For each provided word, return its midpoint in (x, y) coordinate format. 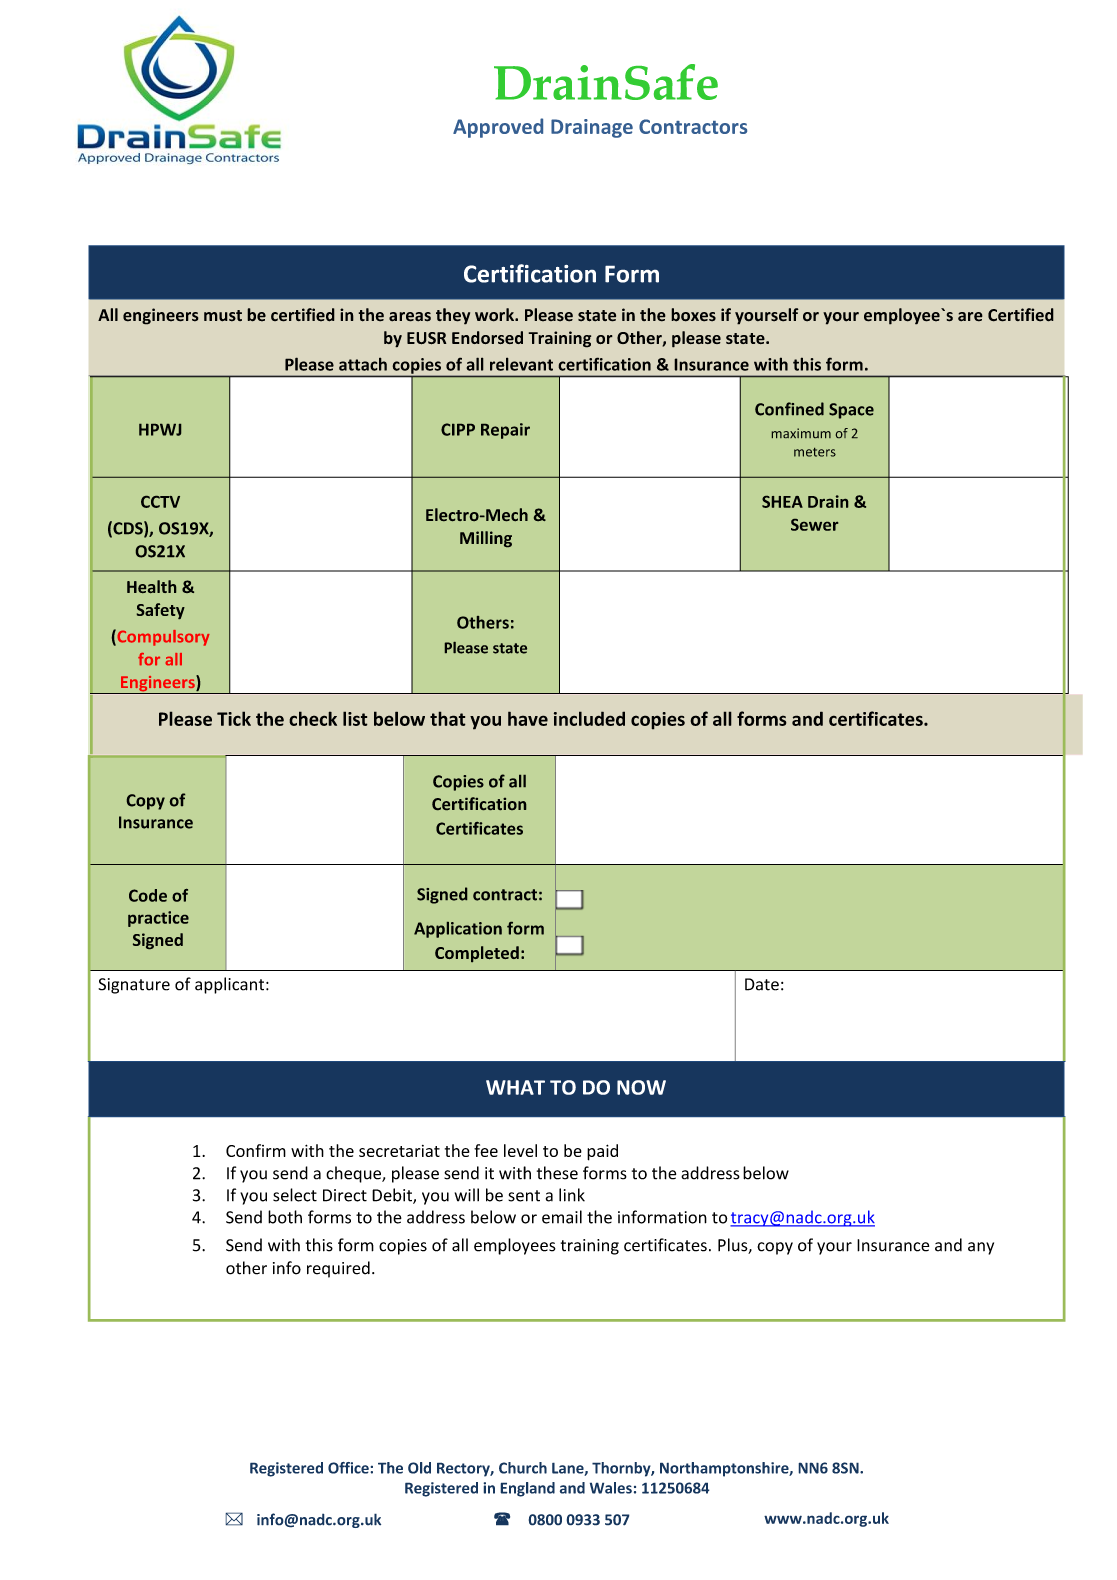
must (223, 316)
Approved (498, 128)
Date (762, 984)
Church (523, 1468)
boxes (693, 315)
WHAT (515, 1087)
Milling (486, 539)
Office (349, 1468)
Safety (161, 611)
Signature (134, 986)
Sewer (814, 525)
